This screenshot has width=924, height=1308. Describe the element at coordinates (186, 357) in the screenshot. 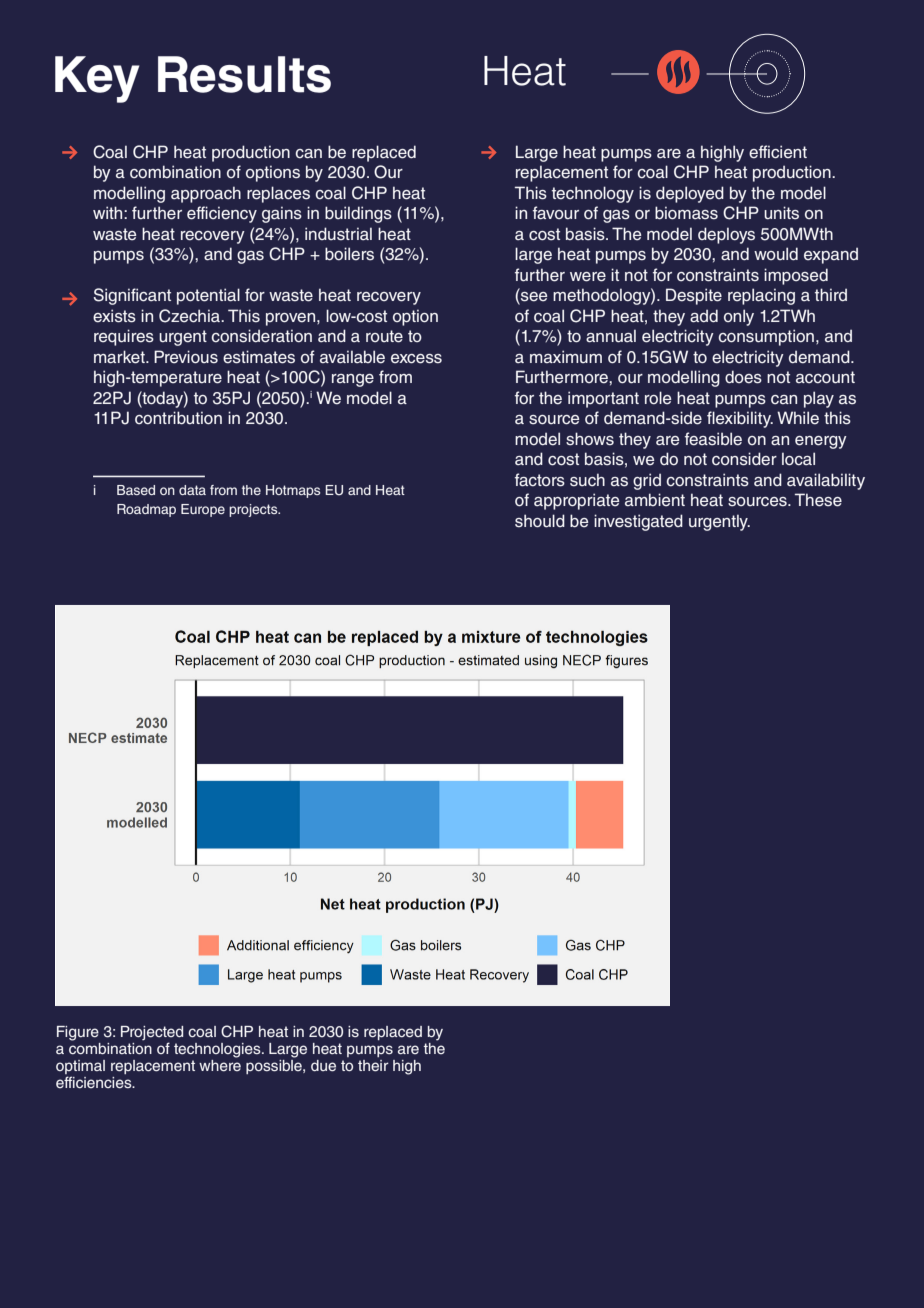

I see `Previous` at that location.
